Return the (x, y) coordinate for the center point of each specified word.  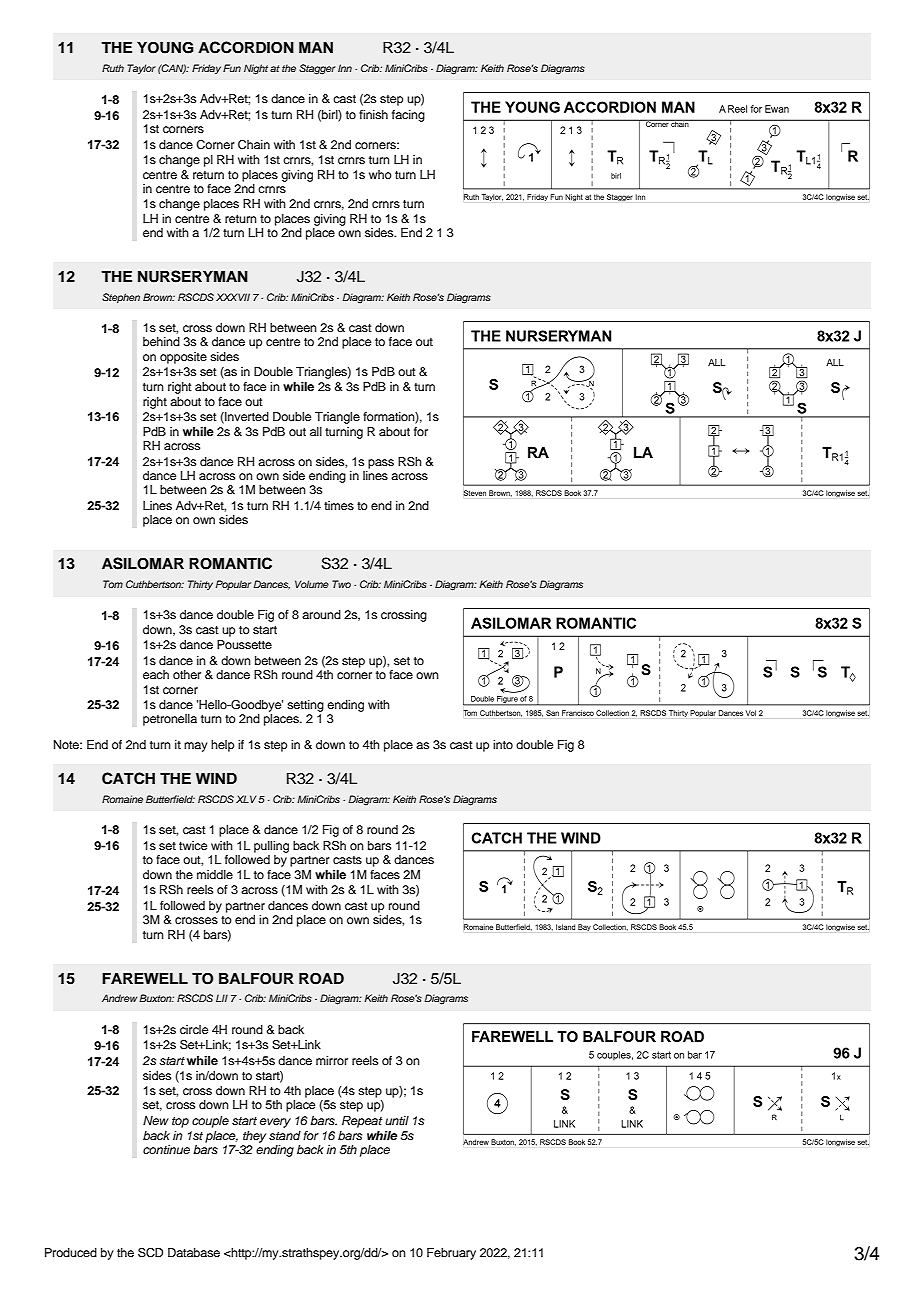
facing (408, 116)
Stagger (317, 69)
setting (305, 706)
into (503, 744)
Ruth (113, 68)
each (156, 674)
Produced (71, 1252)
